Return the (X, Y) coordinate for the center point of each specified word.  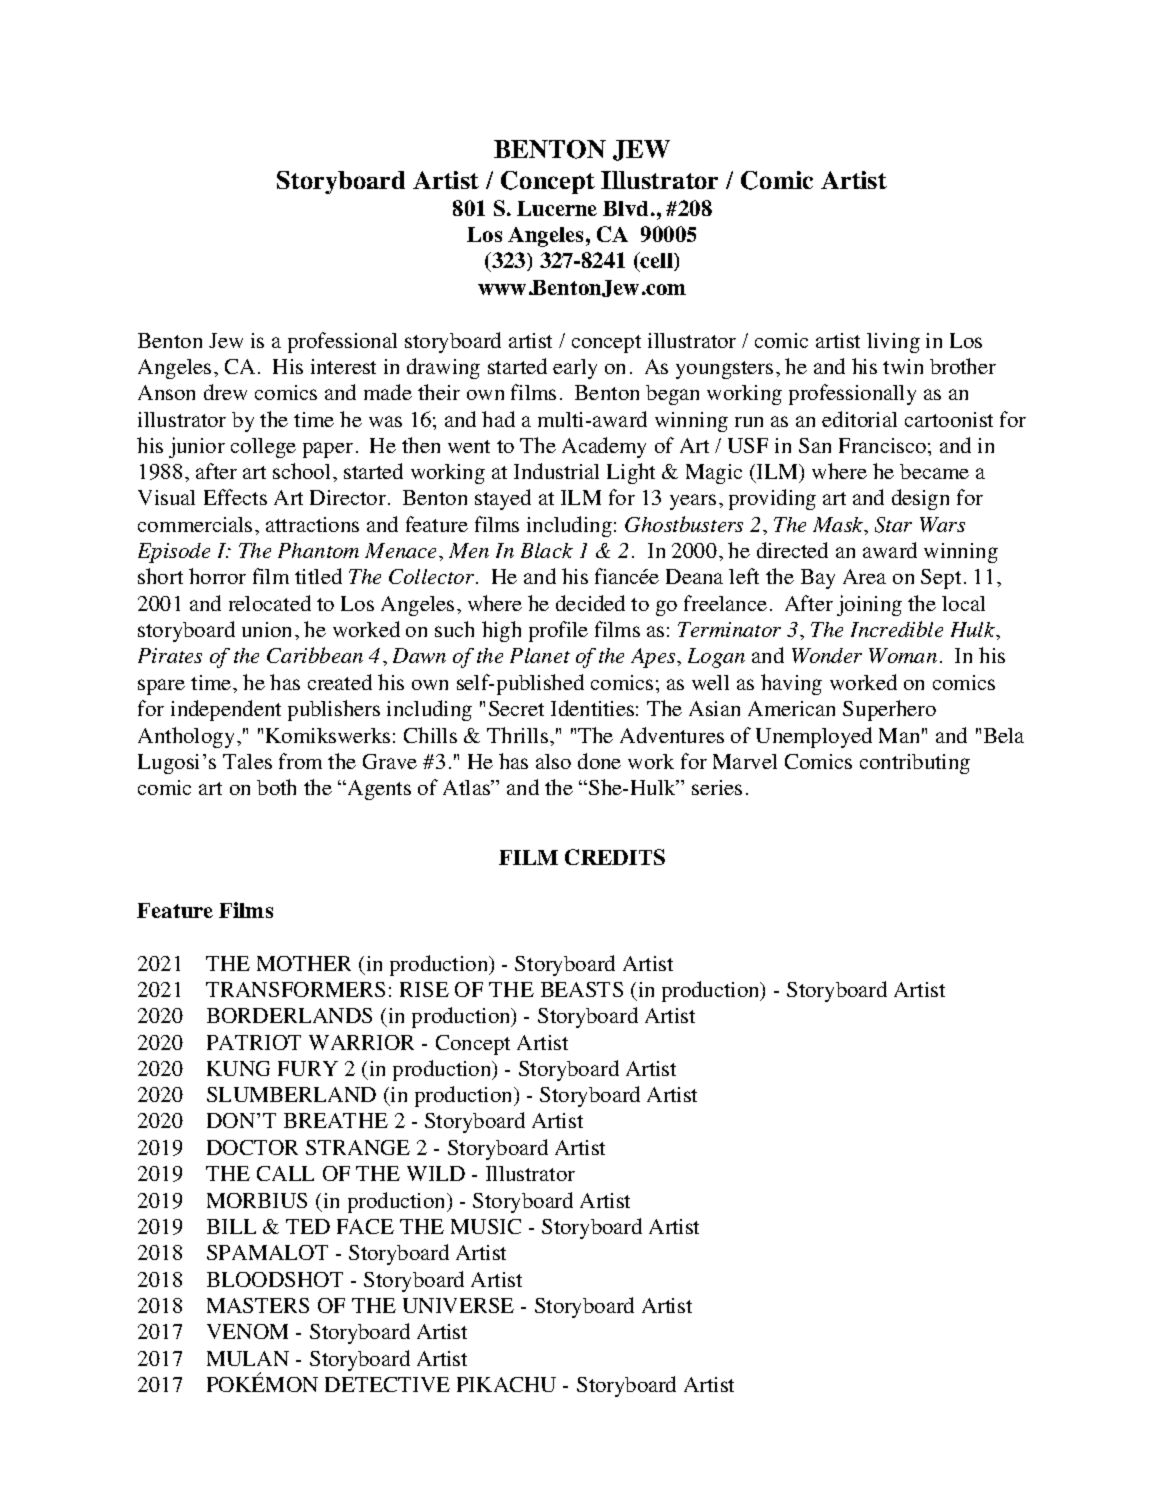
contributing (915, 764)
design (920, 499)
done (599, 761)
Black (547, 550)
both (276, 787)
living (893, 343)
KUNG (238, 1068)
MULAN (248, 1358)
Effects (235, 497)
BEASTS (582, 989)
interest (343, 366)
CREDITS (615, 857)
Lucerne (557, 208)
